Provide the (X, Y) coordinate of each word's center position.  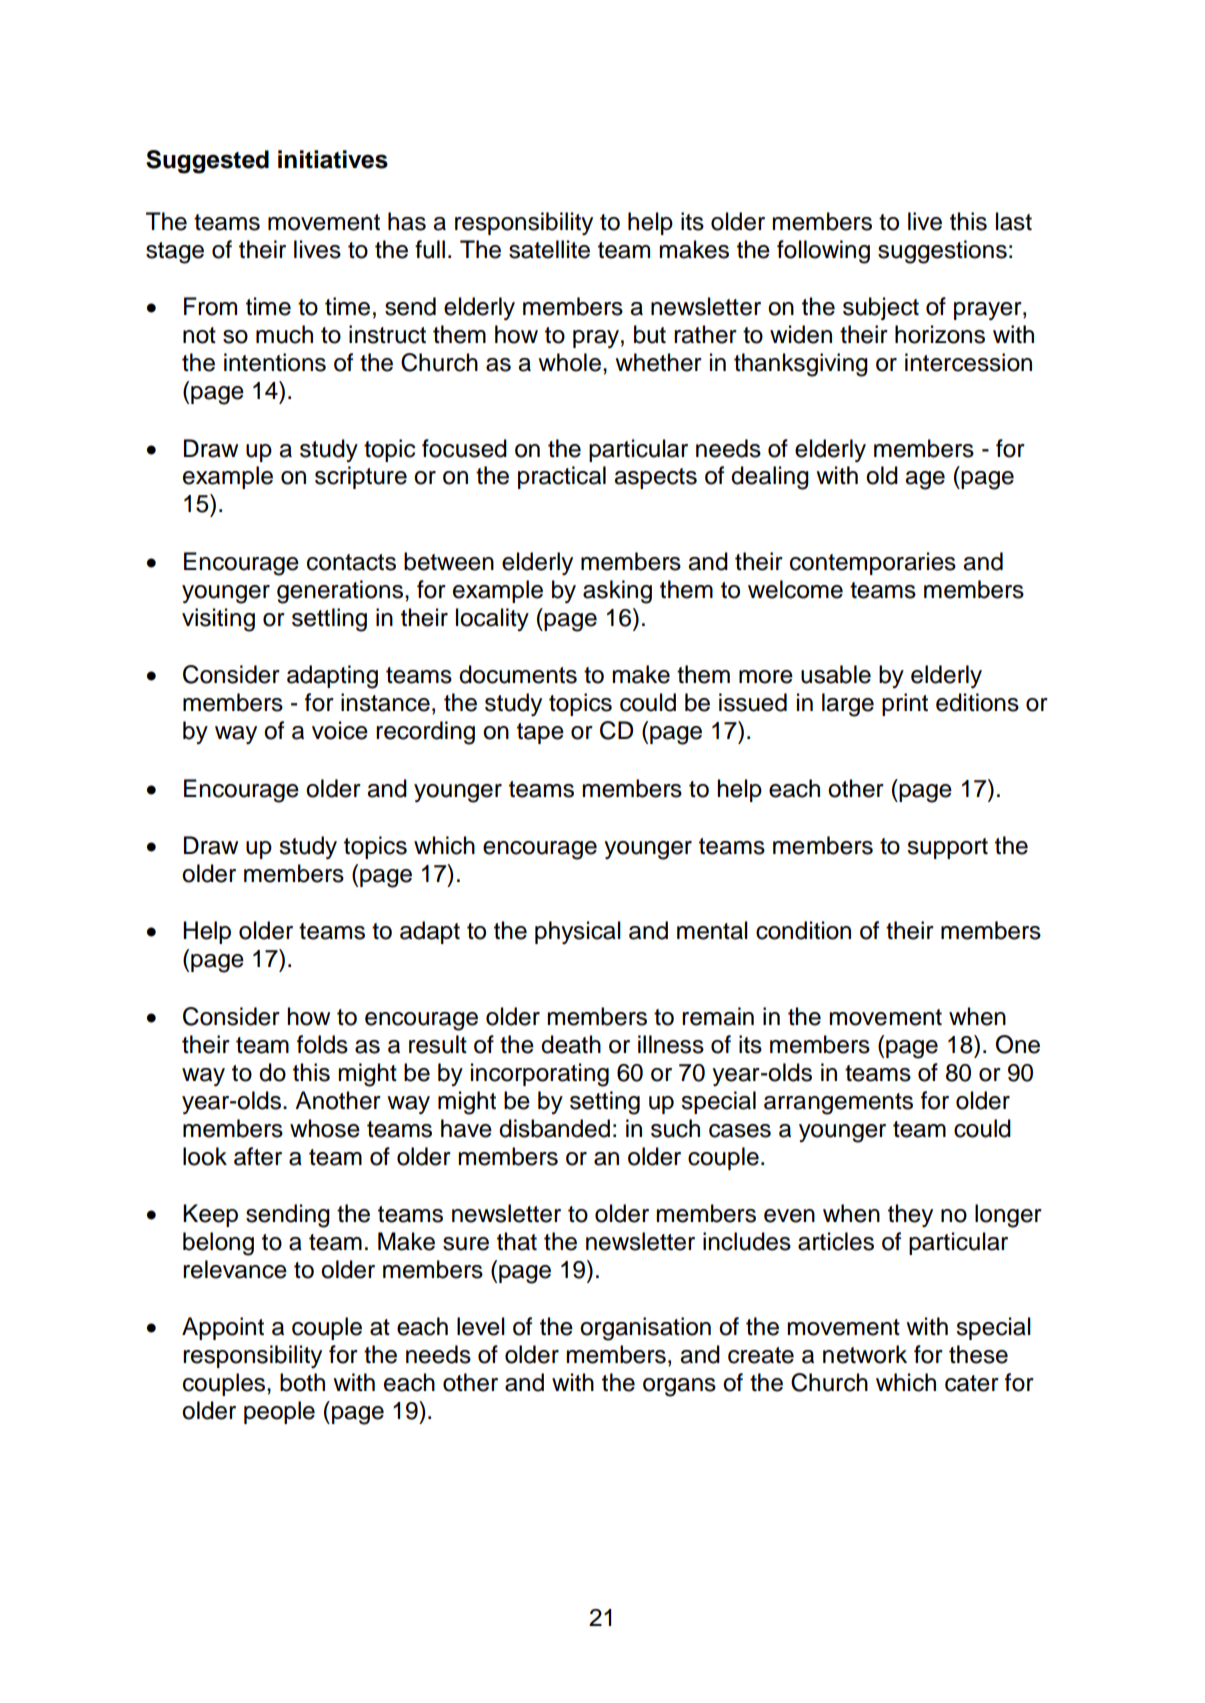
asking (617, 592)
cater (972, 1383)
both (302, 1382)
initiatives (333, 159)
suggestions (942, 252)
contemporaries (873, 563)
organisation (645, 1329)
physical (578, 932)
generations (341, 592)
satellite (549, 249)
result (438, 1044)
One (1018, 1044)
